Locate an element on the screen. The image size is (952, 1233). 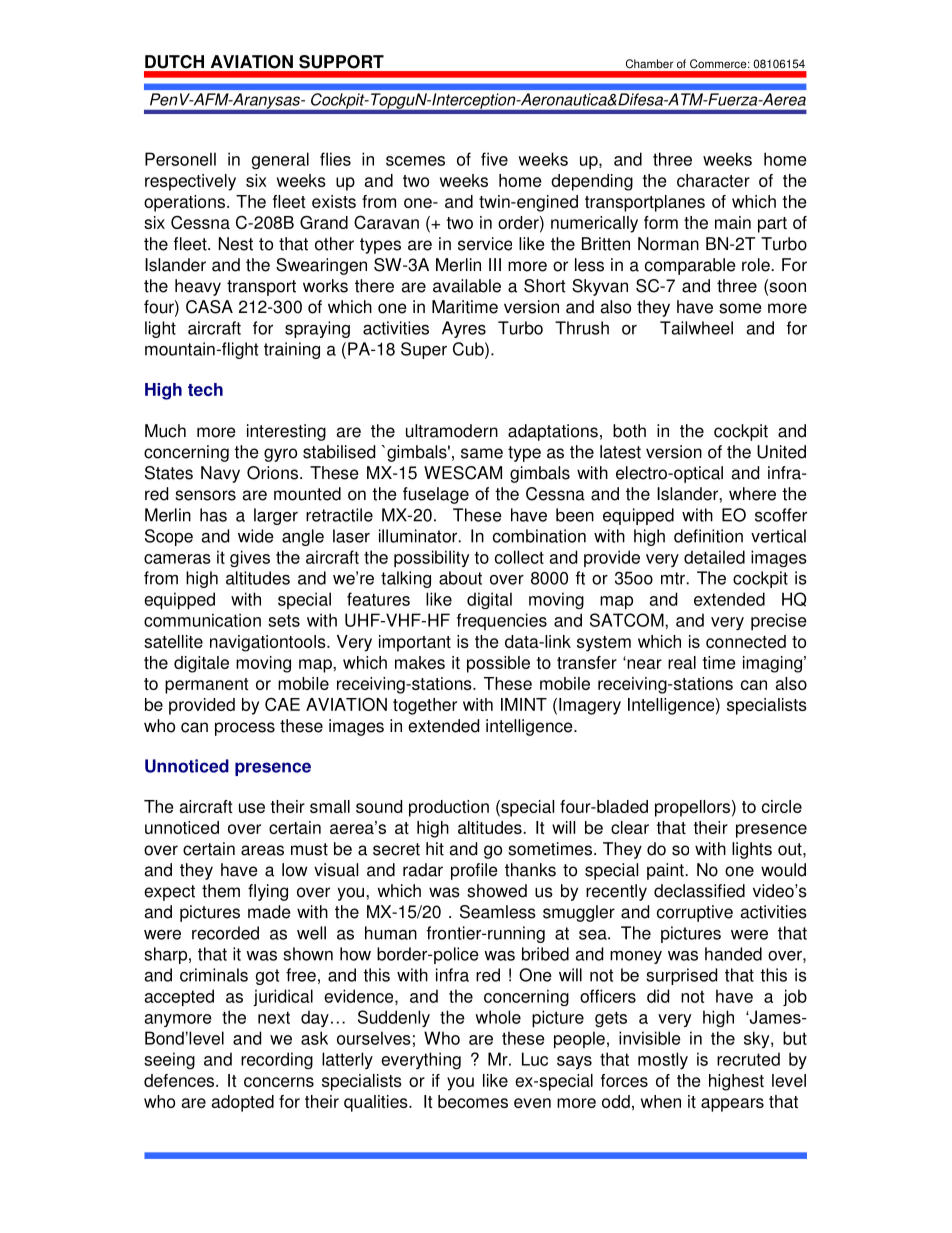
becomes is located at coordinates (473, 1101).
